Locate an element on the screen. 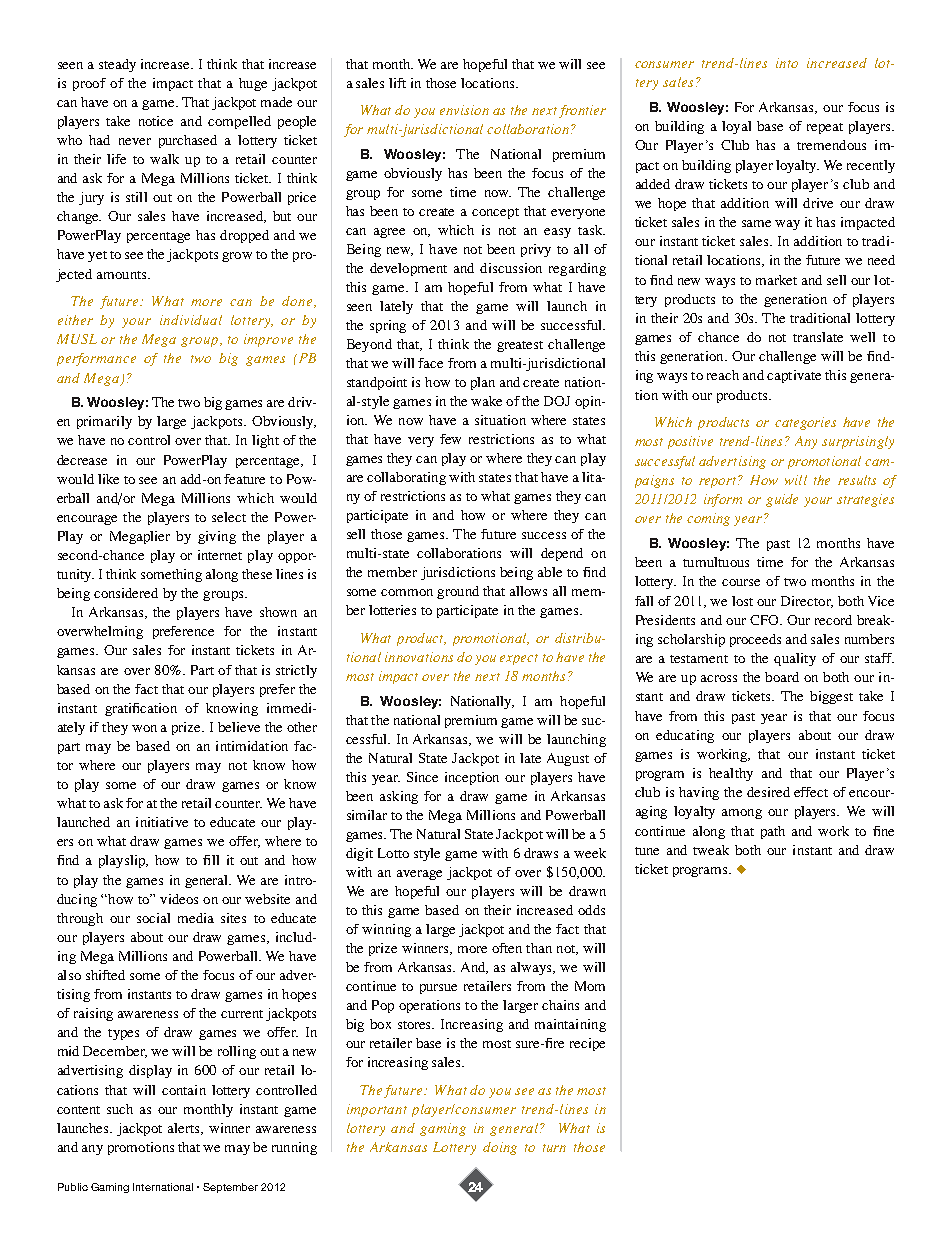  alerts is located at coordinates (185, 1129).
